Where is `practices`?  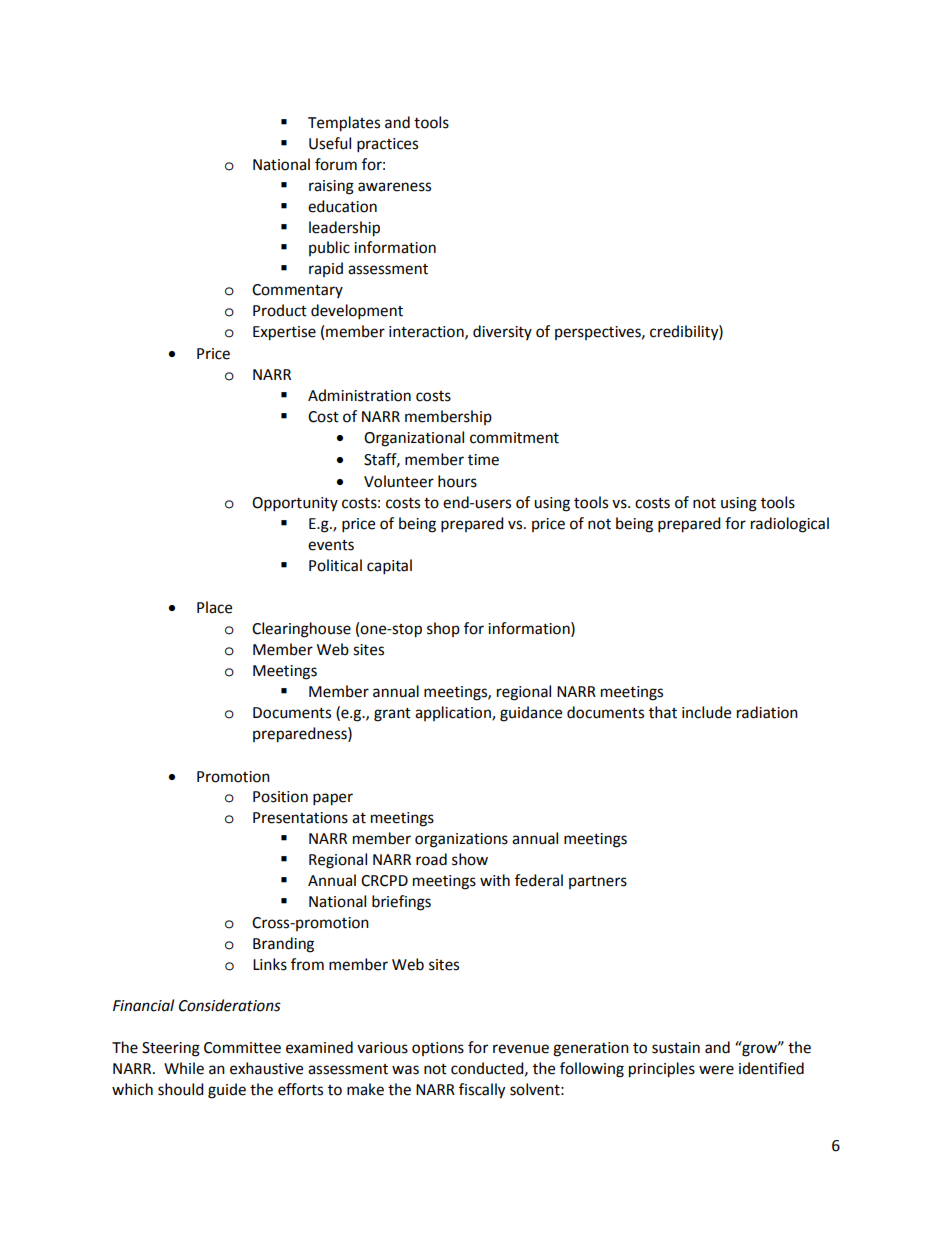 practices is located at coordinates (387, 145).
